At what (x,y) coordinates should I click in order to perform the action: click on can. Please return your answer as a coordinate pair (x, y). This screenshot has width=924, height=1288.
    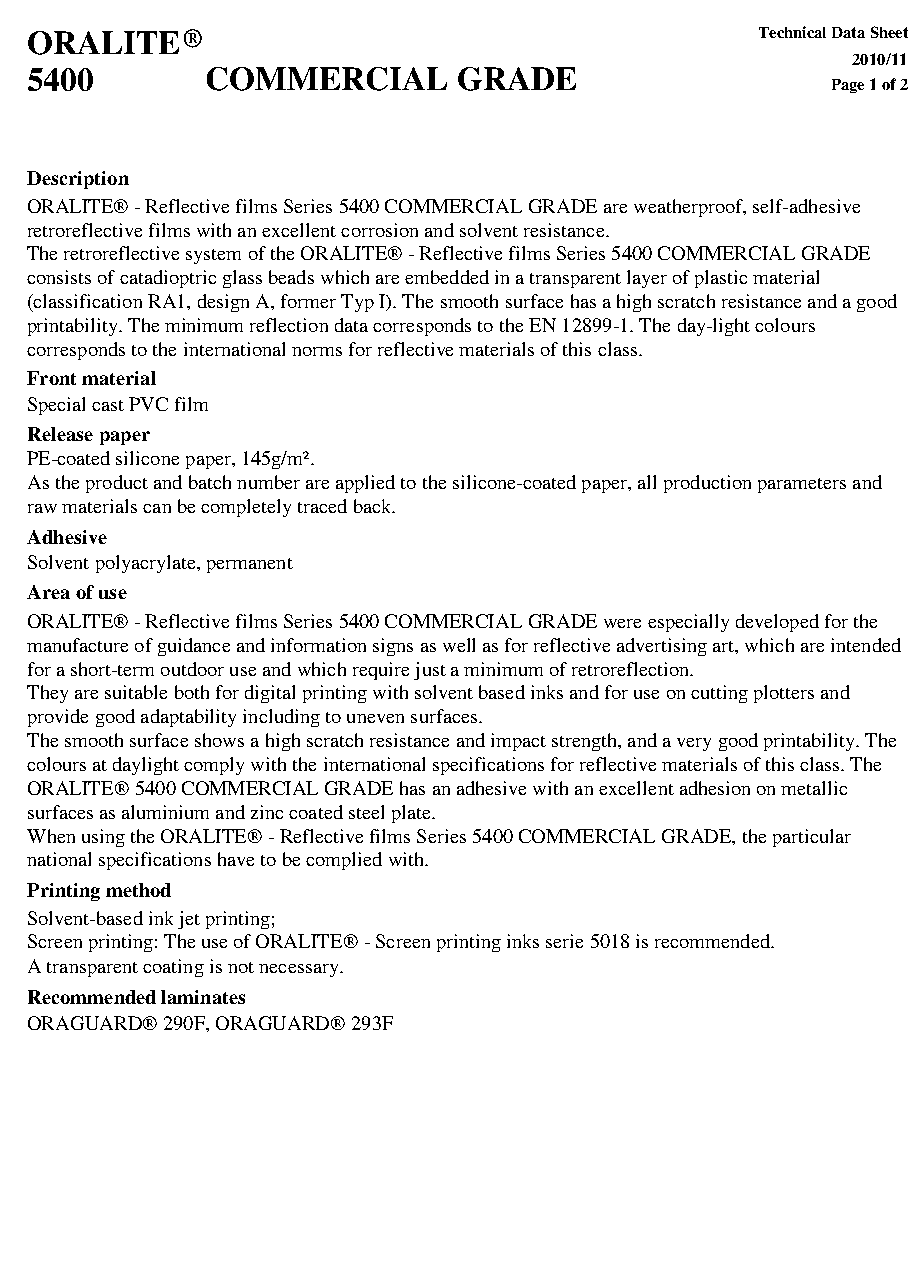
    Looking at the image, I should click on (157, 508).
